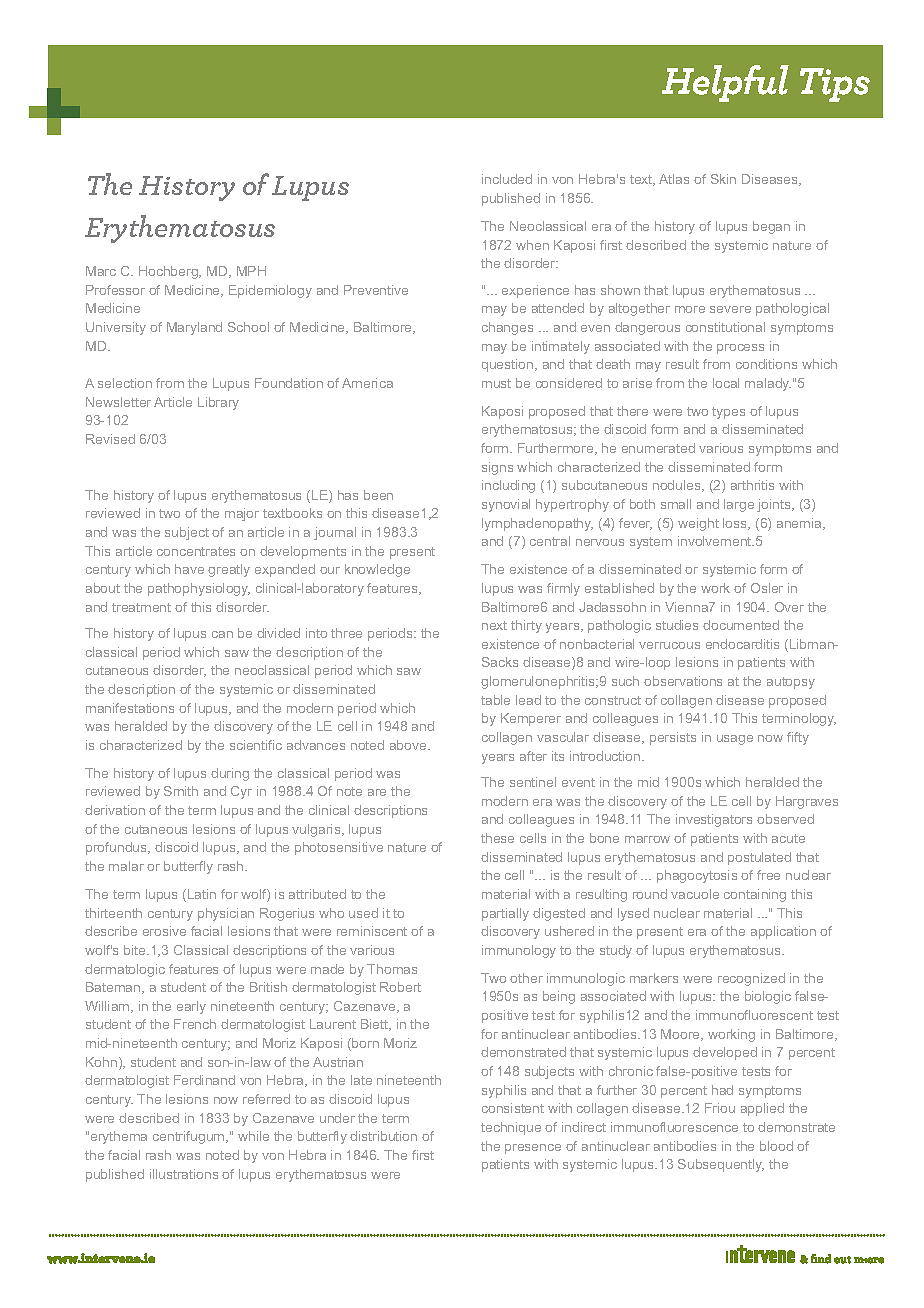 The height and width of the page is (1308, 924). Describe the element at coordinates (181, 791) in the page. I see `Smith` at that location.
